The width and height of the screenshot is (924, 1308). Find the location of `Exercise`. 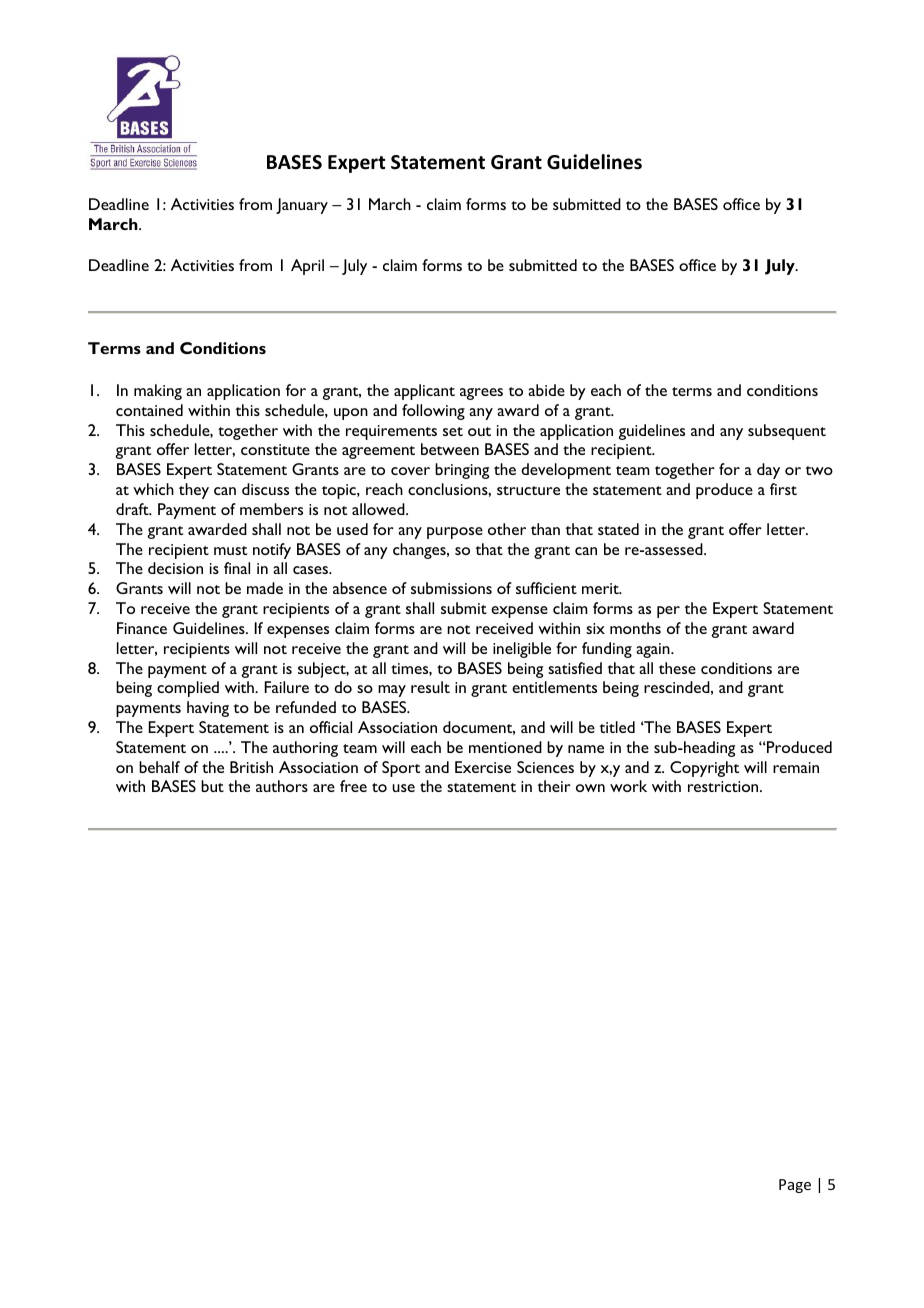

Exercise is located at coordinates (483, 767).
